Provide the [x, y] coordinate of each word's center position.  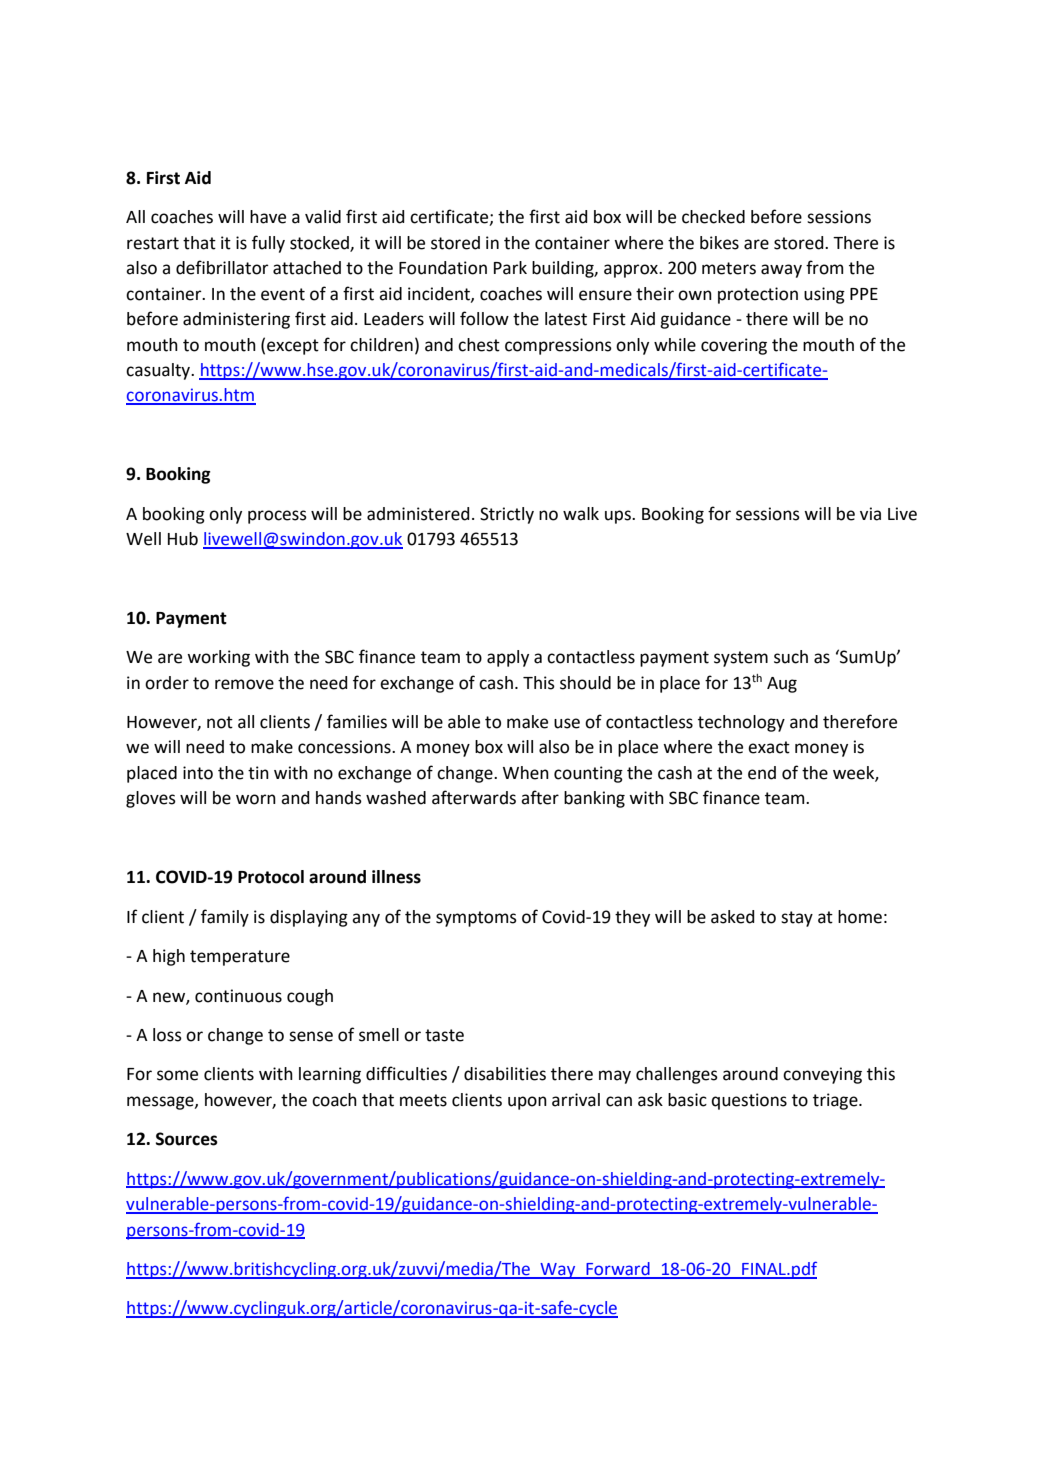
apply [508, 658]
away [781, 271]
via [870, 514]
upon [527, 1103]
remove [244, 684]
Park [510, 268]
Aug [782, 685]
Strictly [507, 515]
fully [268, 244]
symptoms [476, 919]
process [277, 517]
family [225, 918]
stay [797, 919]
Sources [187, 1139]
